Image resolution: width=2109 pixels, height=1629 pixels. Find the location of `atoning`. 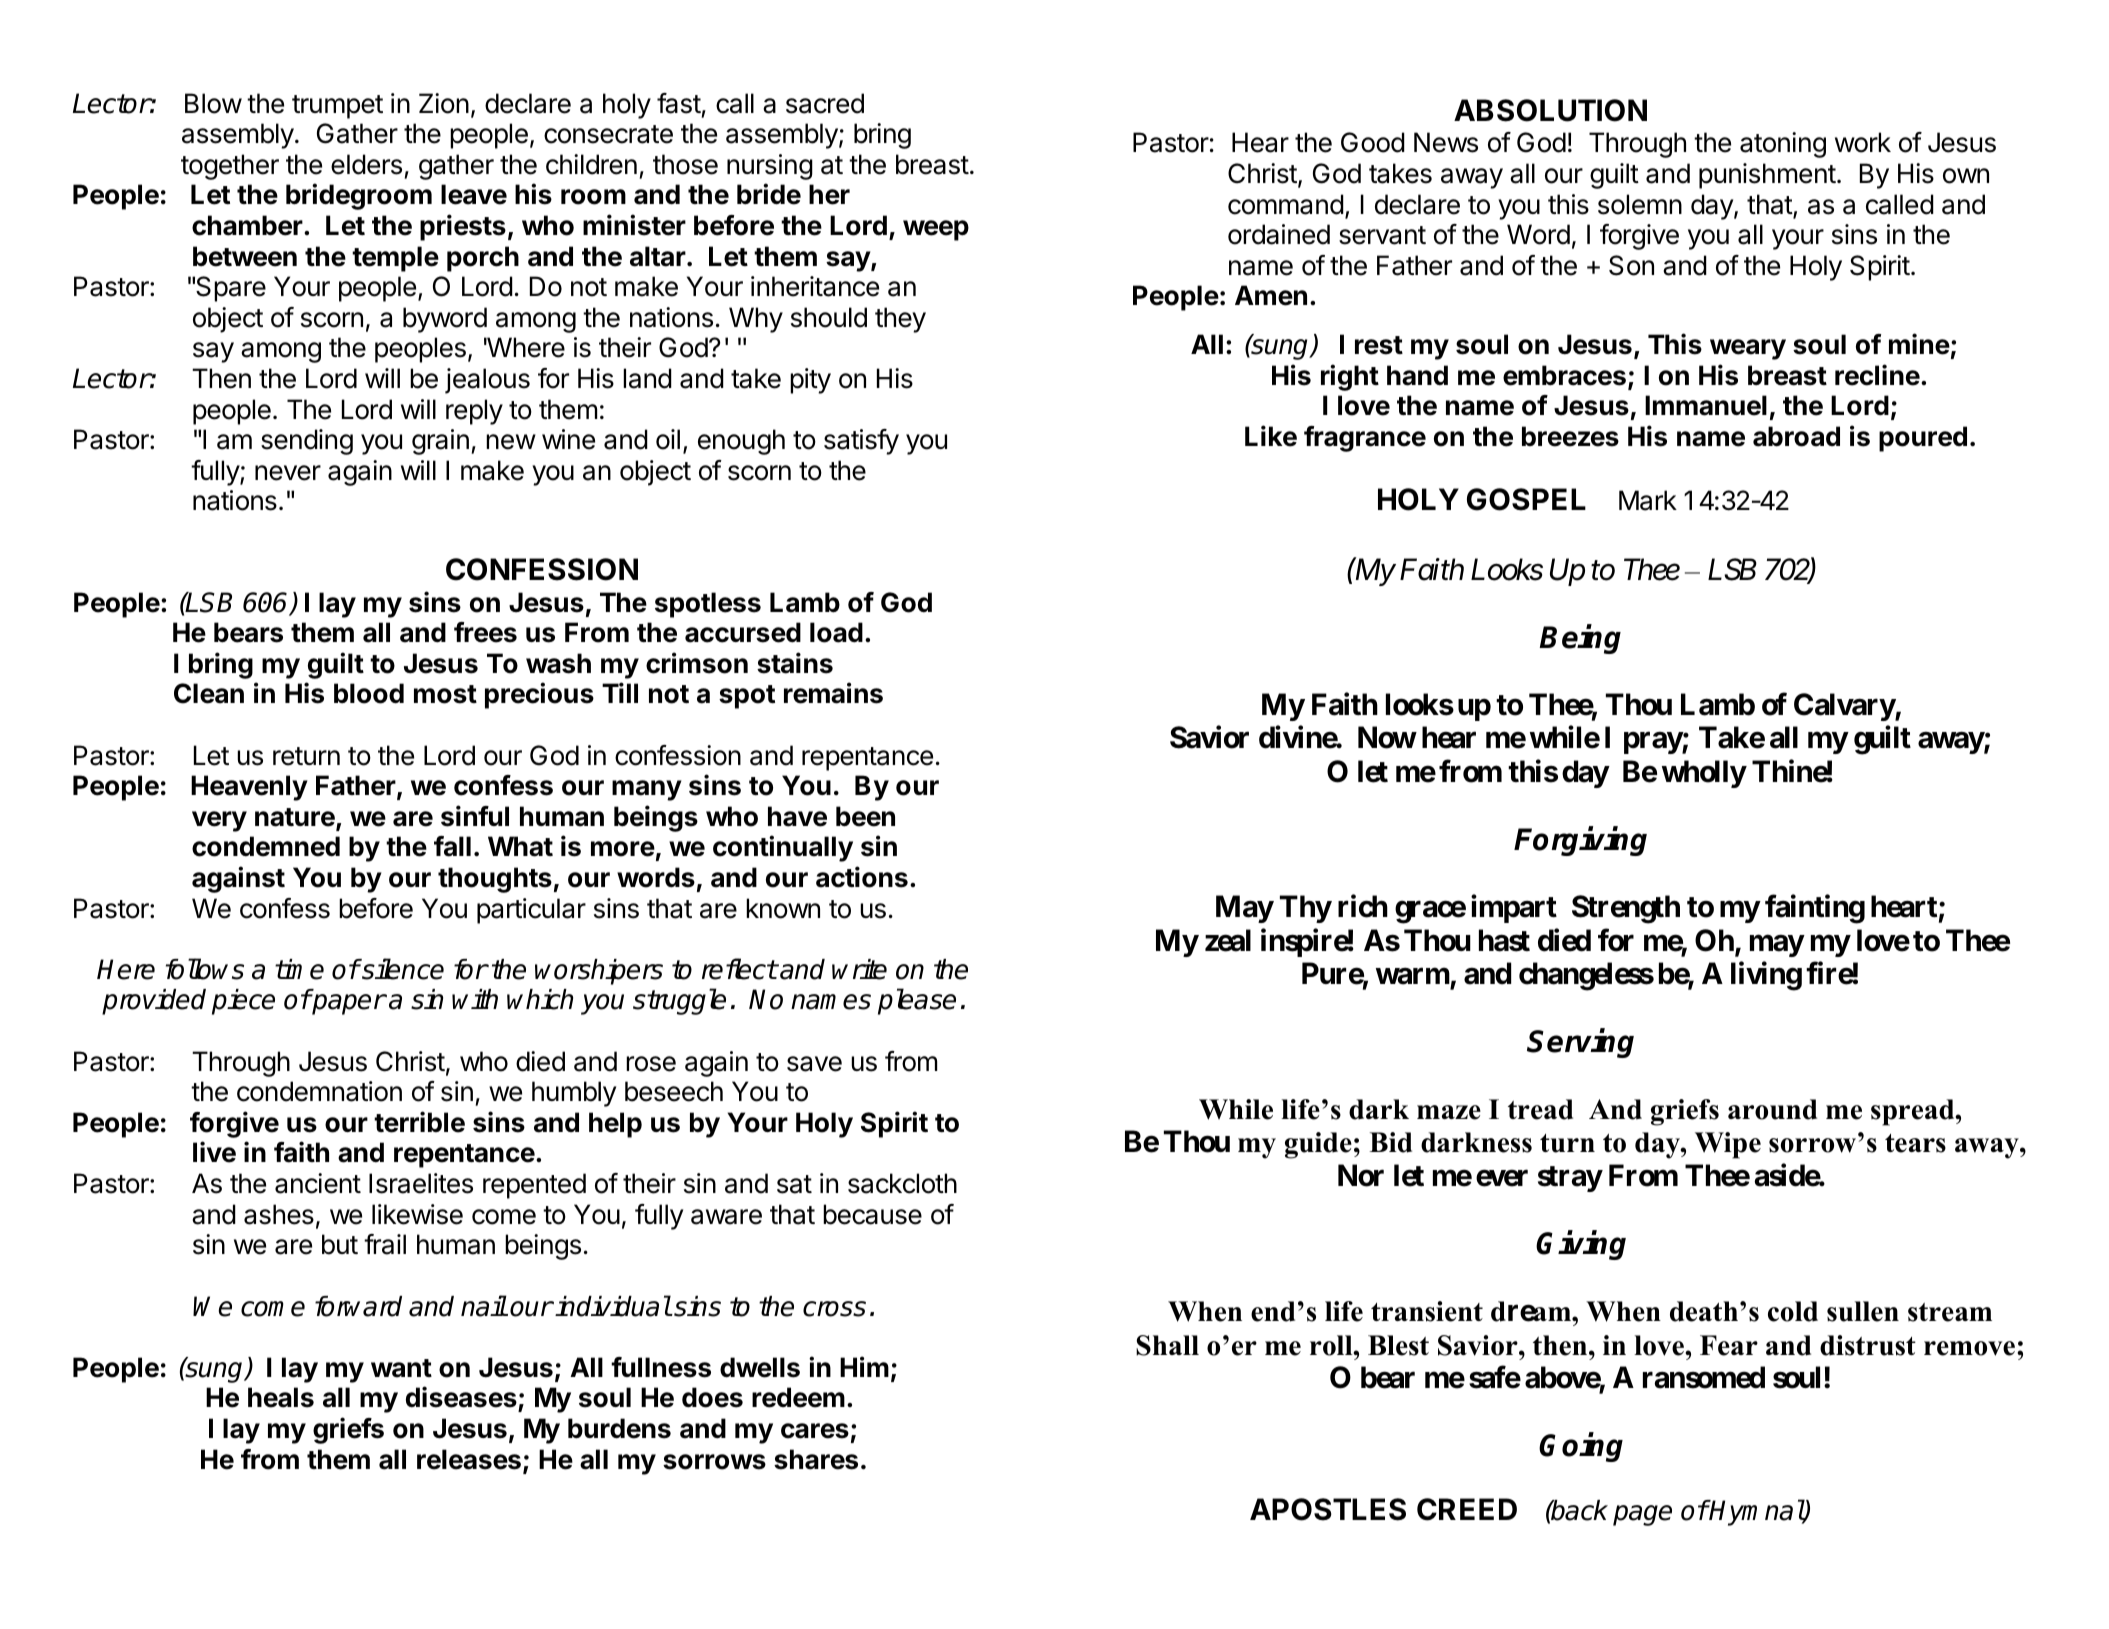

atoning is located at coordinates (1783, 145).
